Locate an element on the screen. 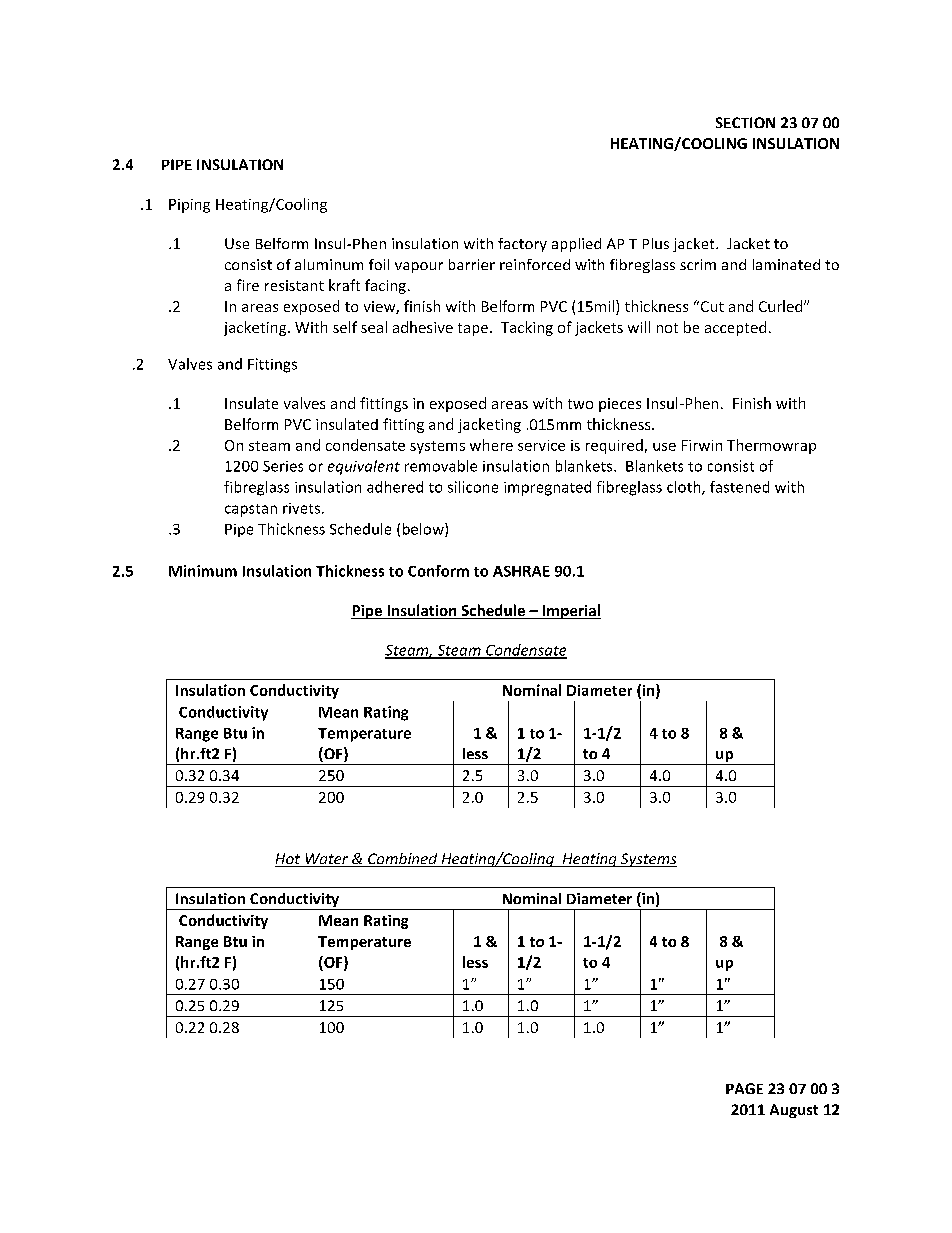 The width and height of the screenshot is (952, 1233). Piping is located at coordinates (189, 206).
